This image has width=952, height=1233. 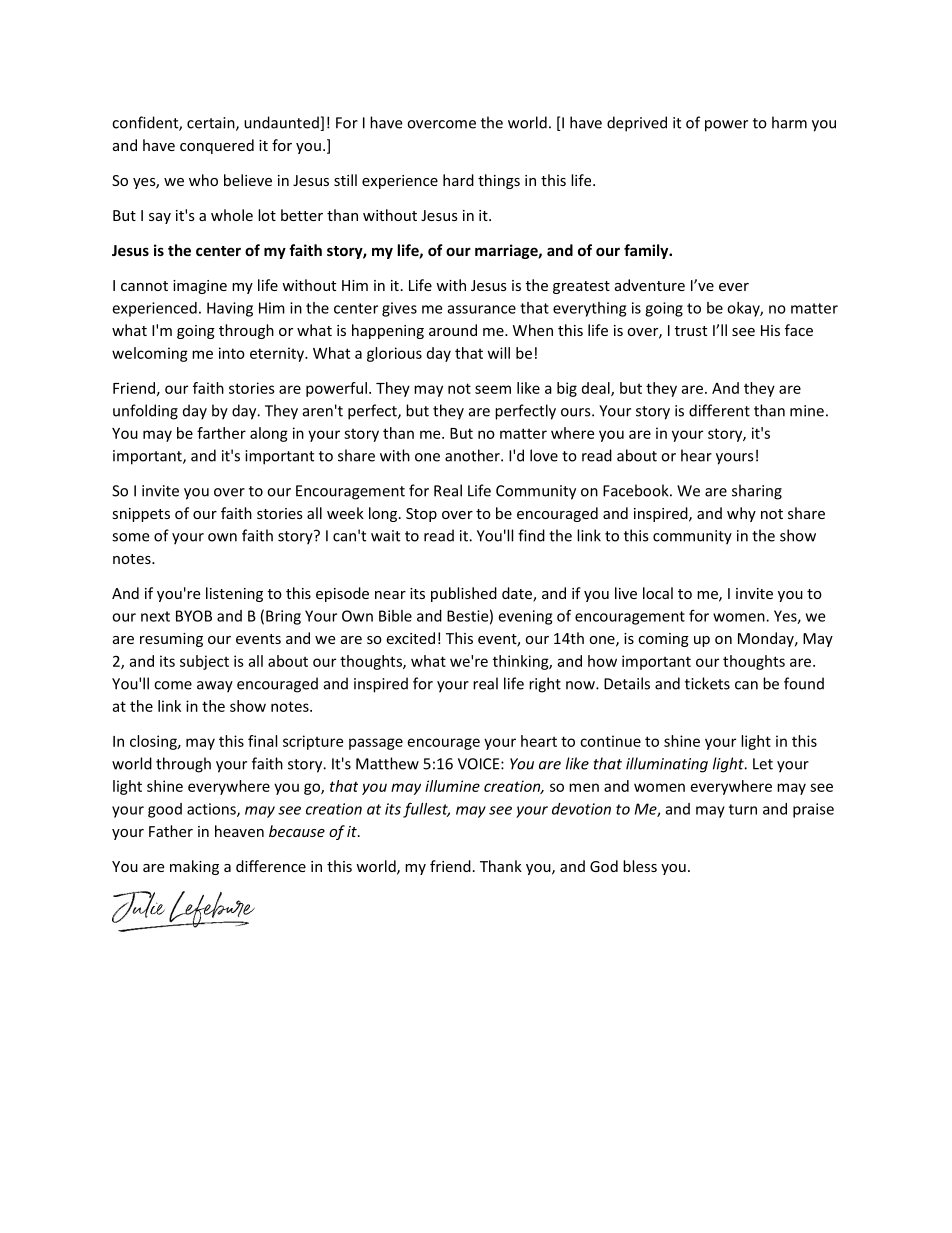 What do you see at coordinates (719, 410) in the image?
I see `different` at bounding box center [719, 410].
